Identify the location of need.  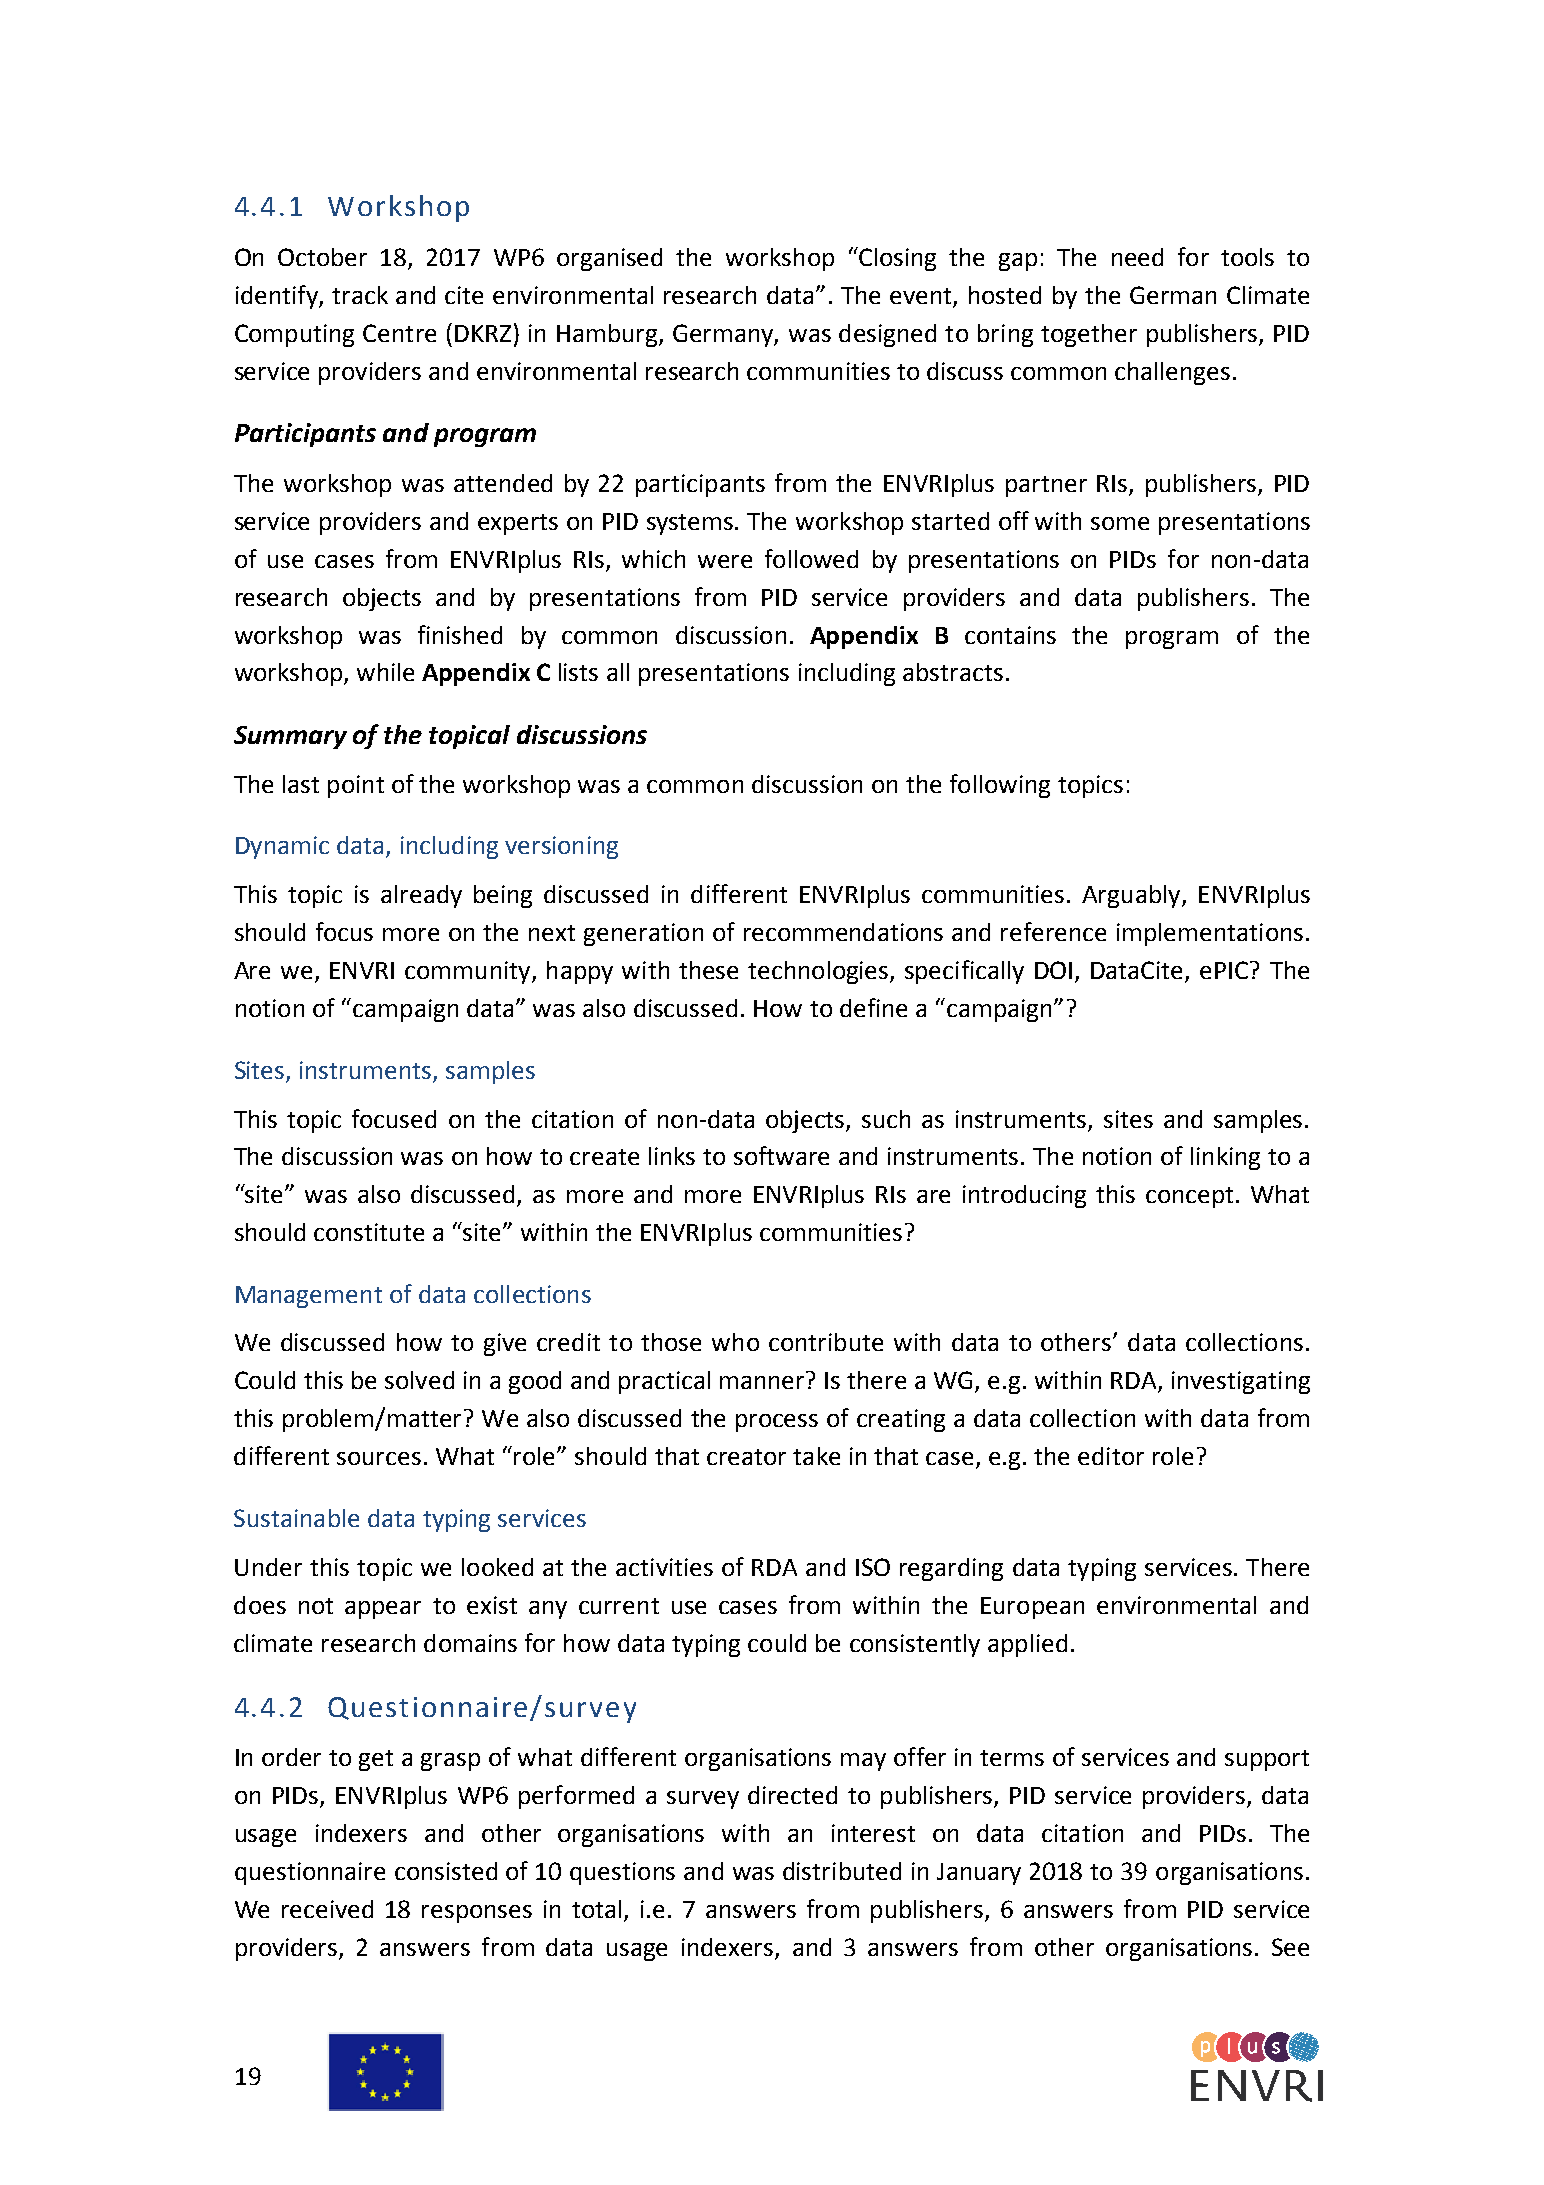
(1137, 257).
